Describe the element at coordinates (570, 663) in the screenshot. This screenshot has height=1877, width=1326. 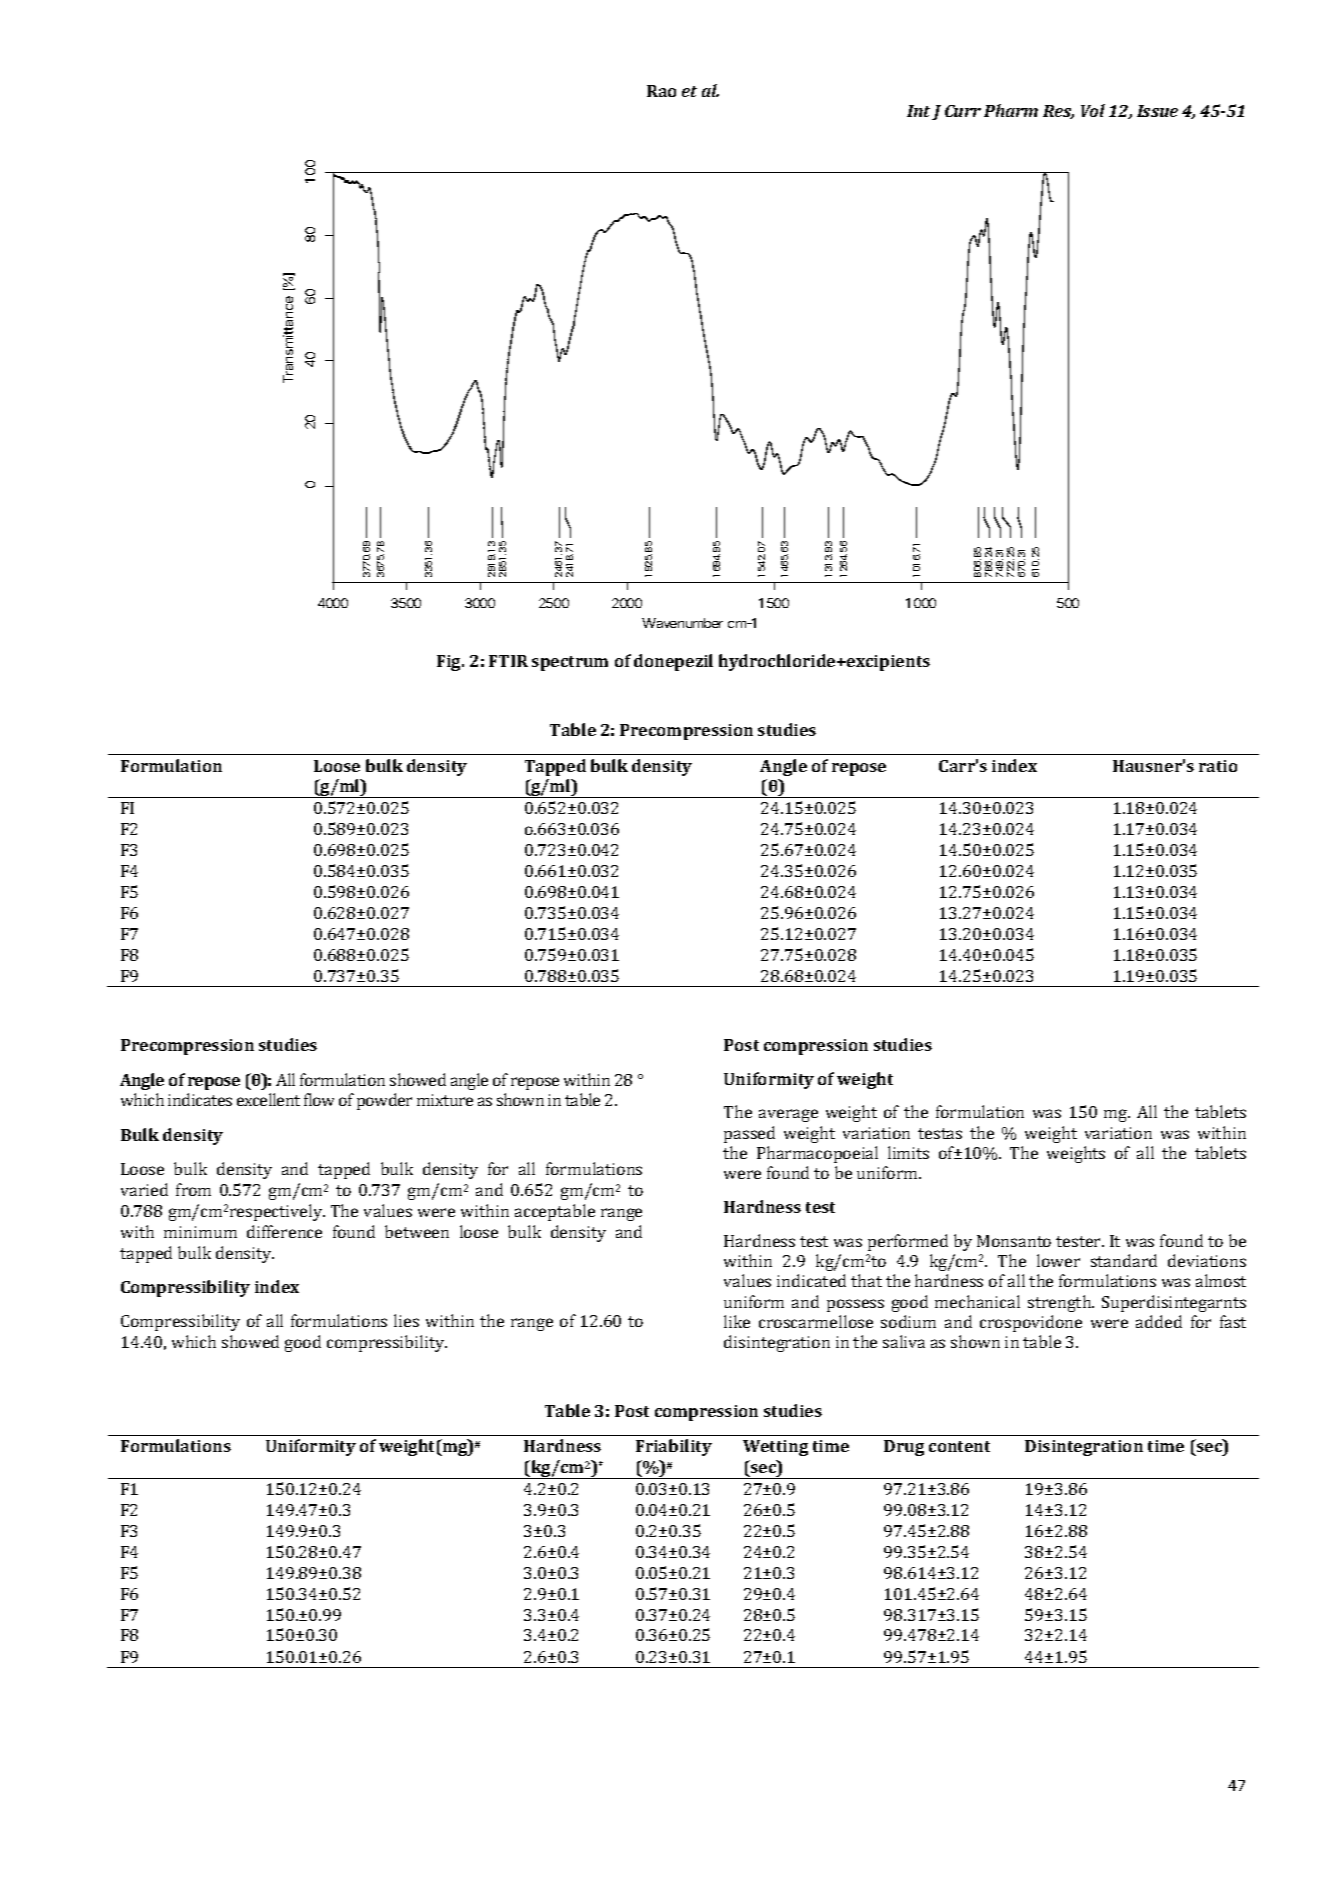
I see `spectrum` at that location.
